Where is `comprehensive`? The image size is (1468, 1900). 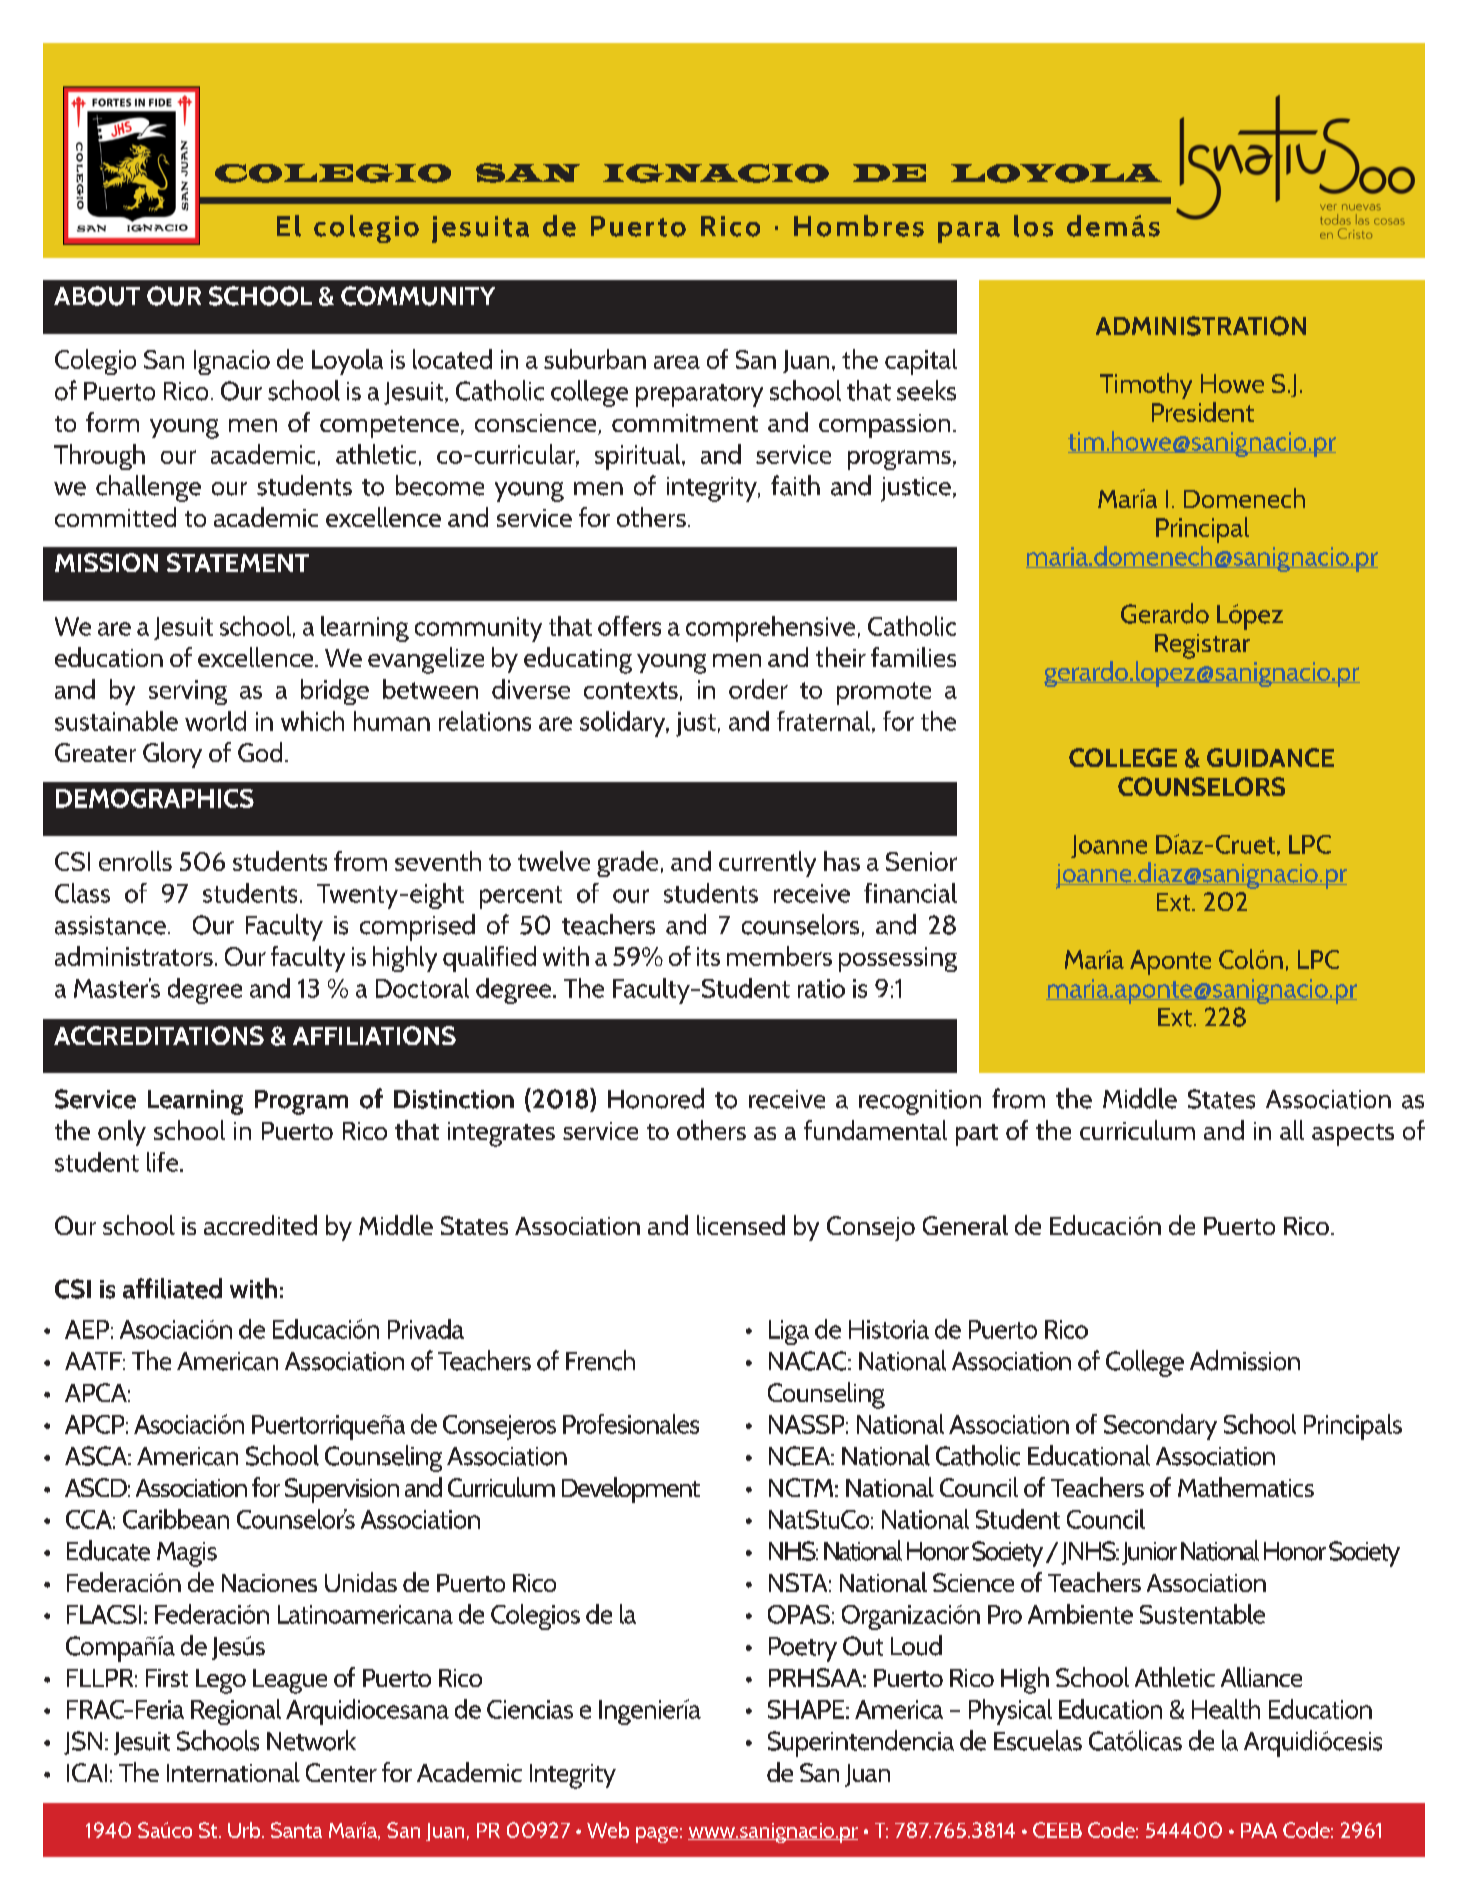 comprehensive is located at coordinates (770, 629).
